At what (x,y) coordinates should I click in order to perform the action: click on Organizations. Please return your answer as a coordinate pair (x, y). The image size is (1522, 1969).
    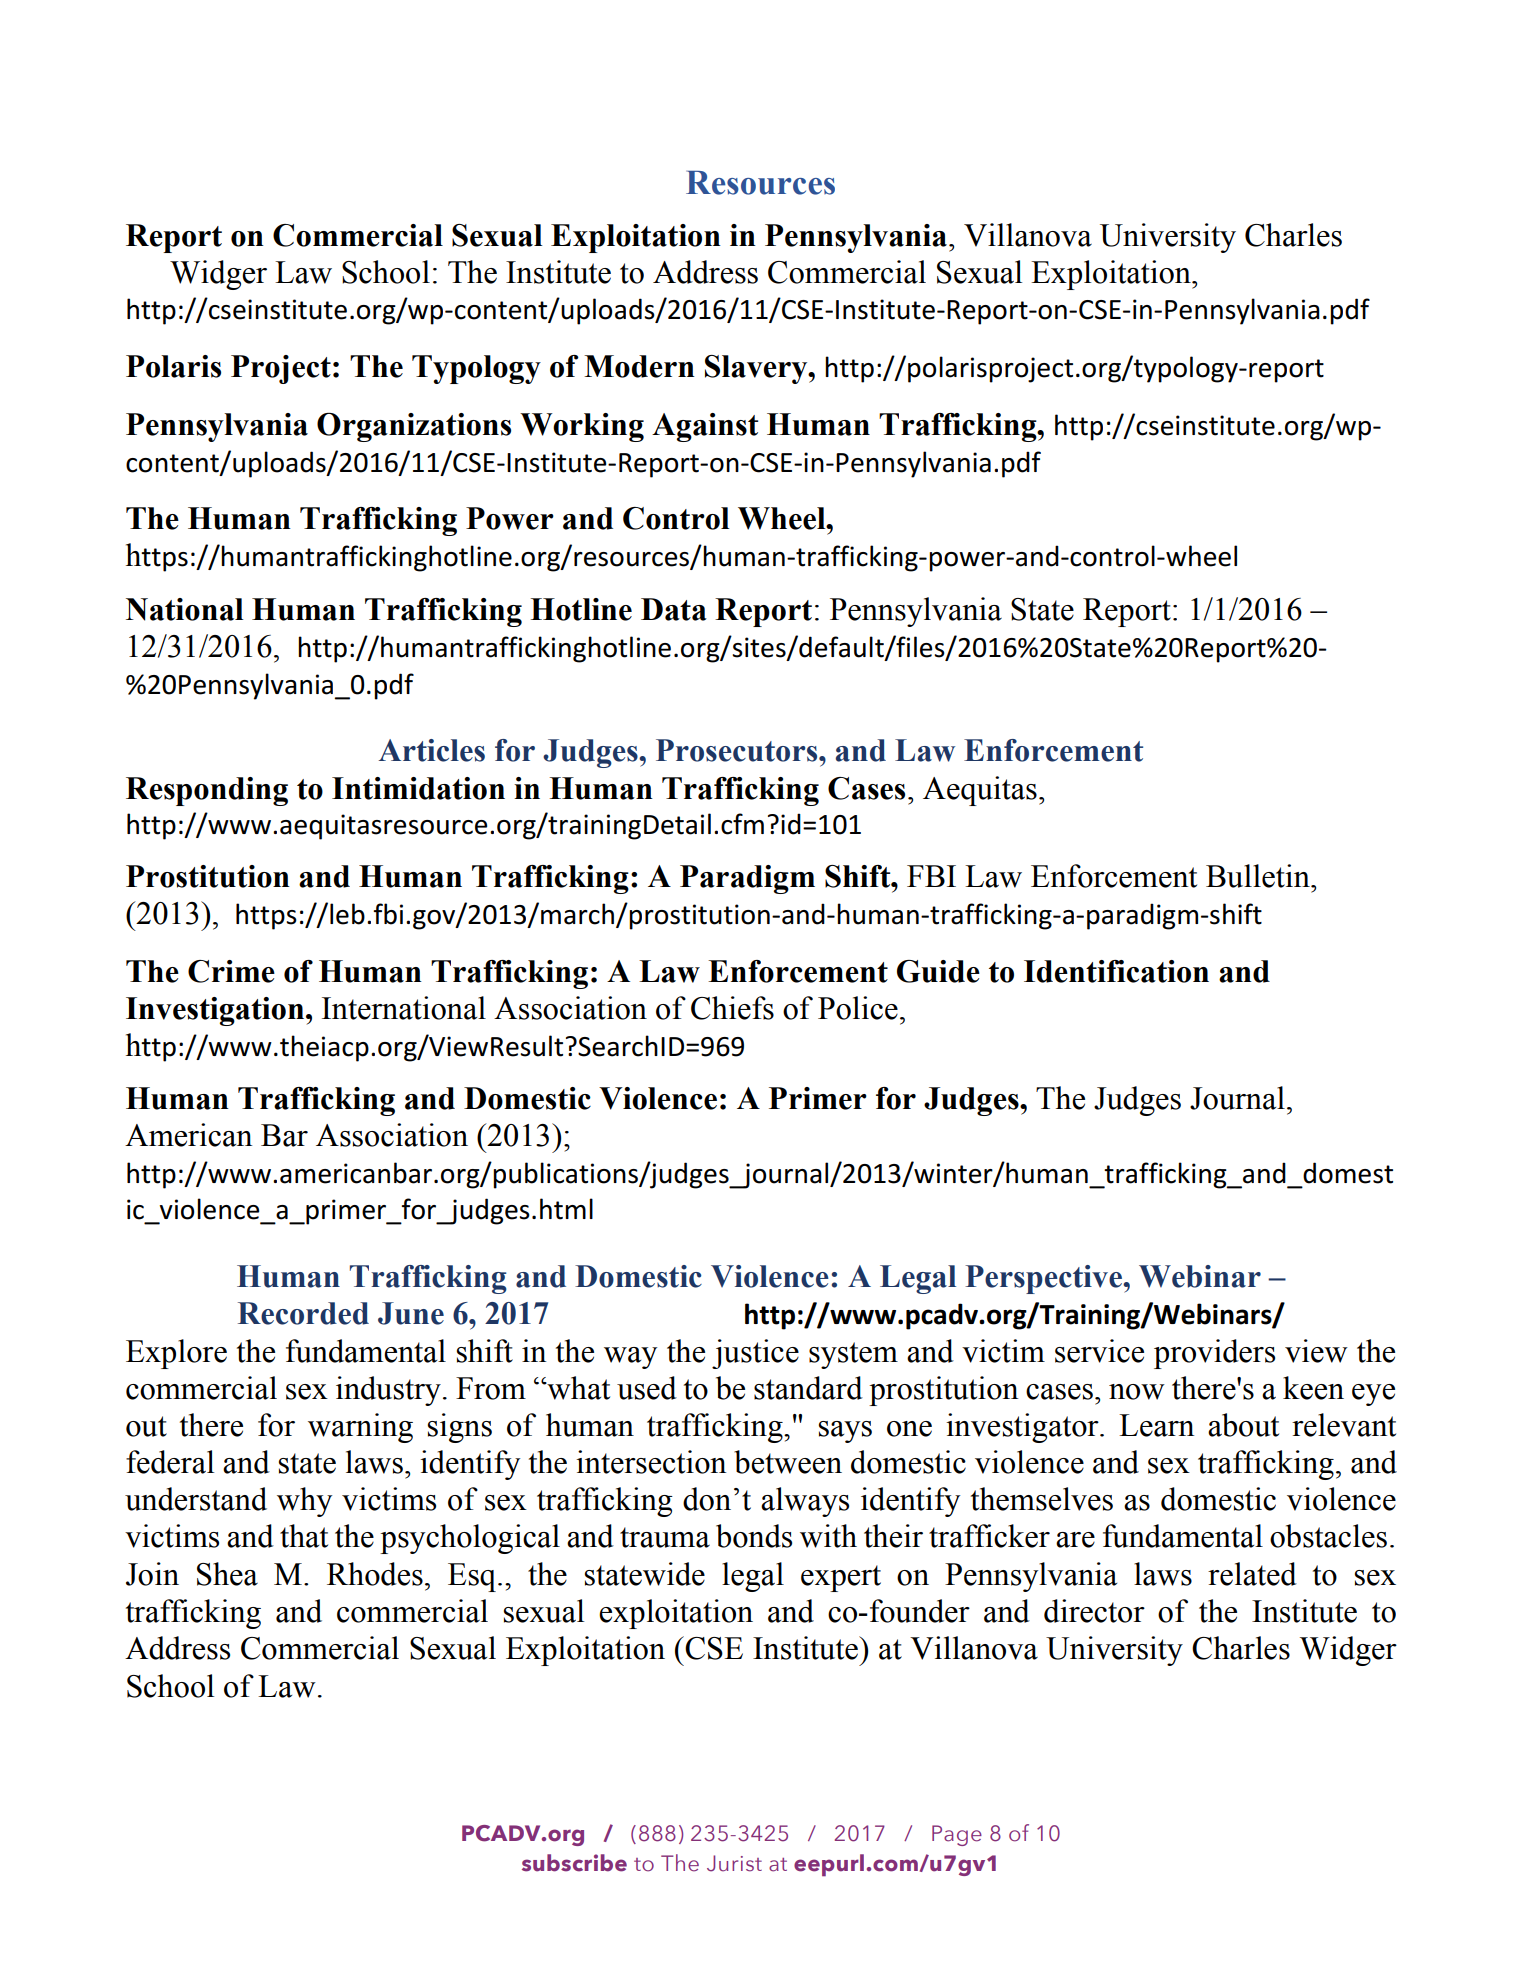
    Looking at the image, I should click on (414, 427).
